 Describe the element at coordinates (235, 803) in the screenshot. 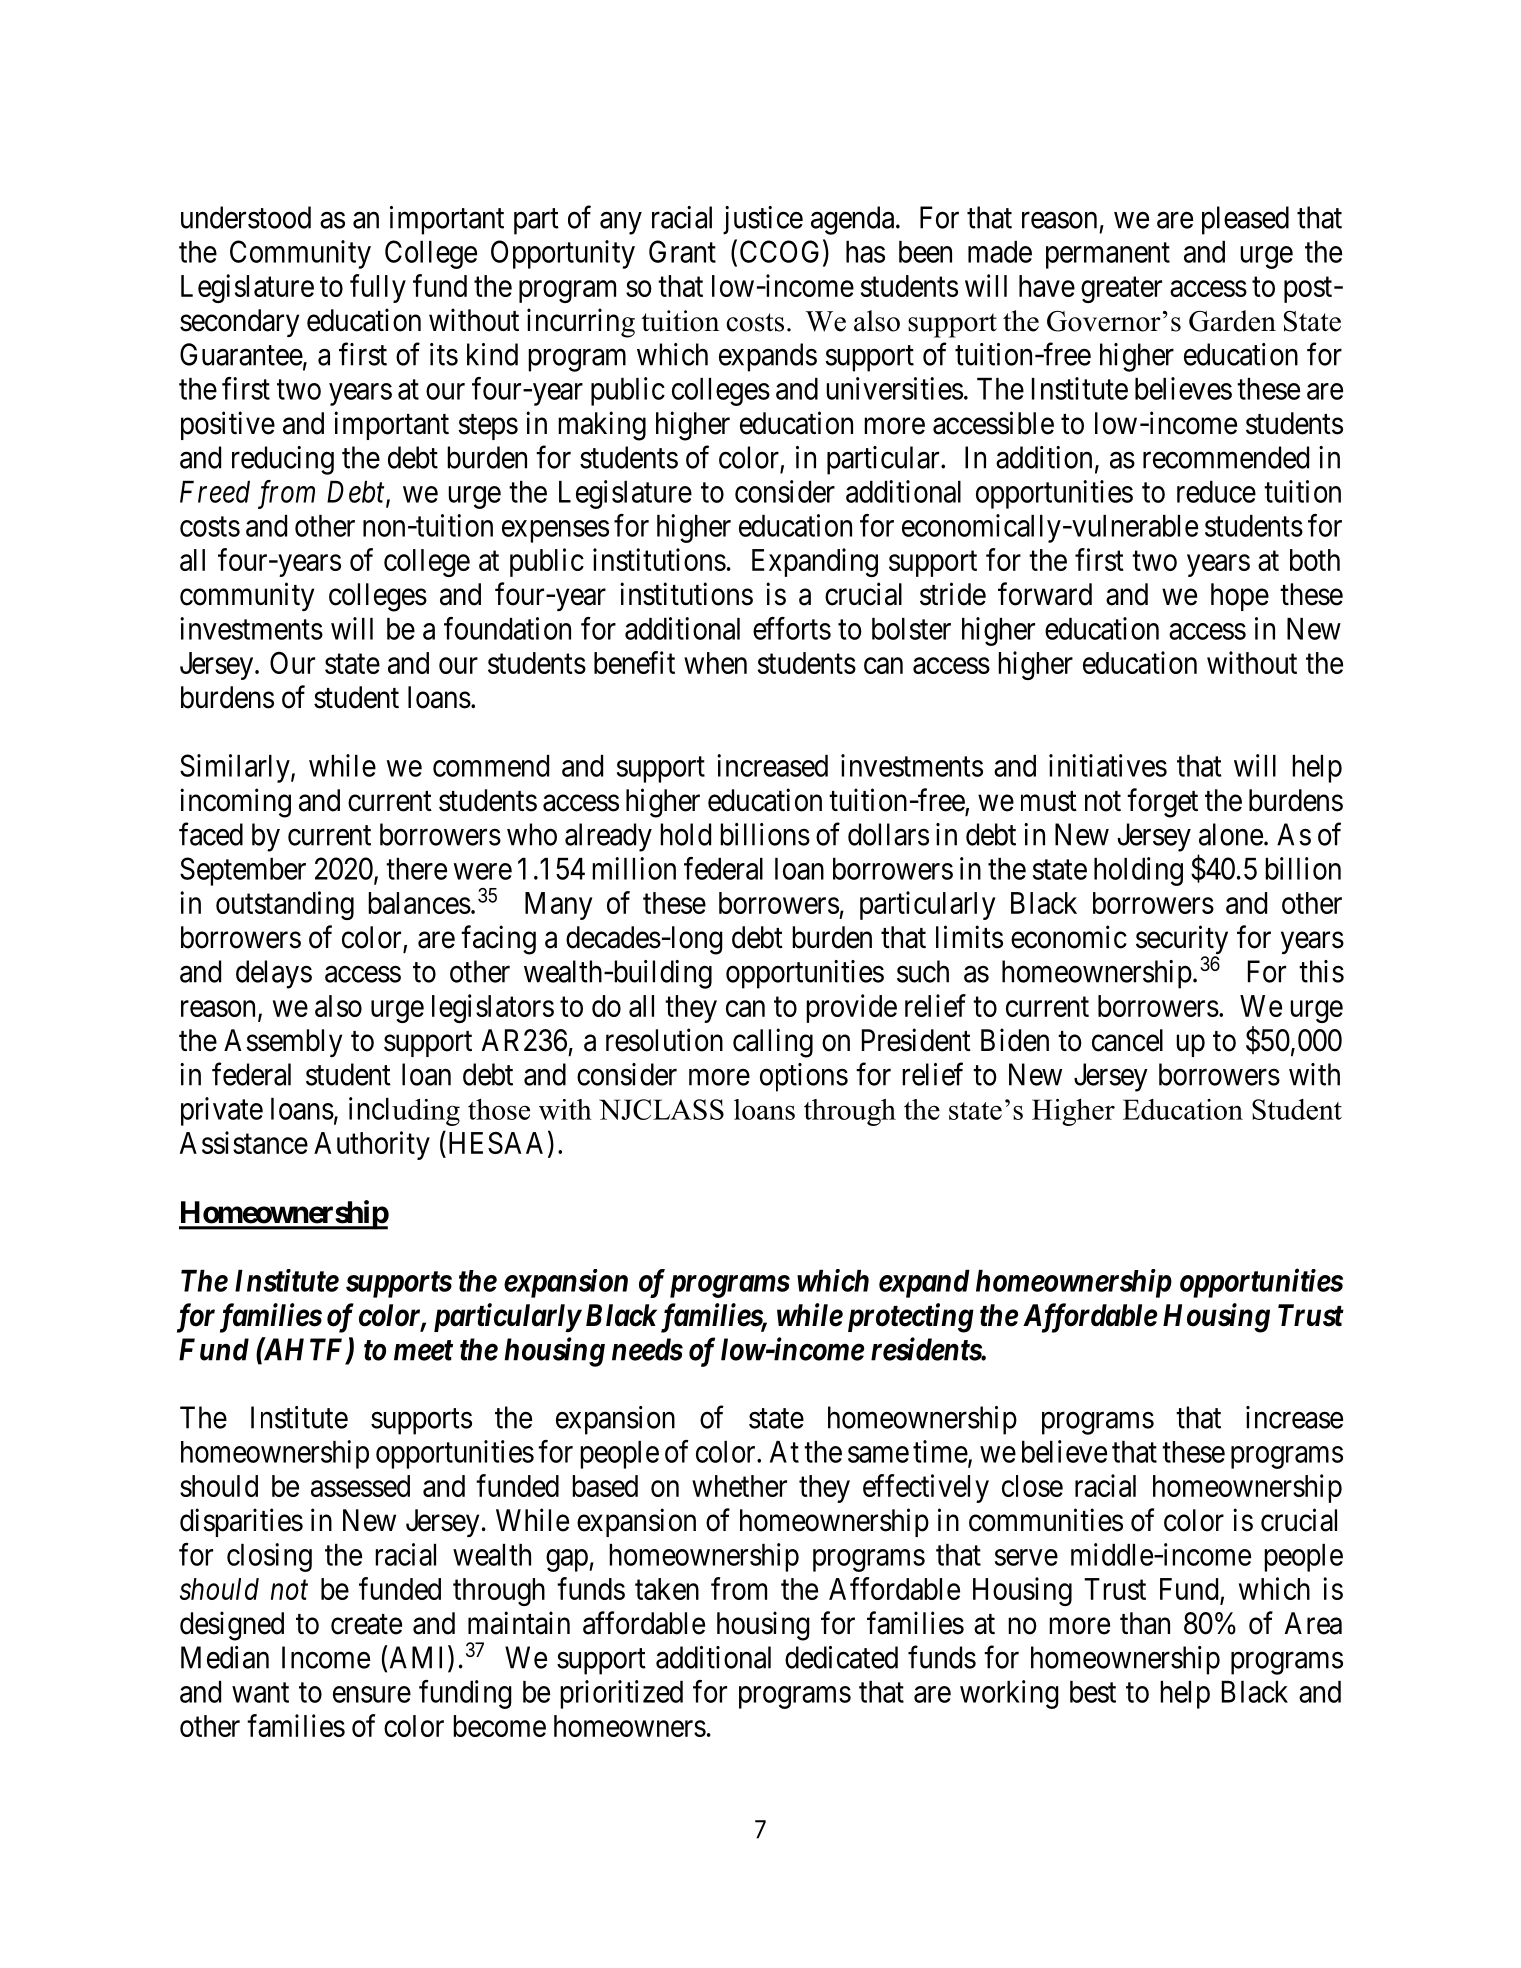

I see `incoming` at that location.
